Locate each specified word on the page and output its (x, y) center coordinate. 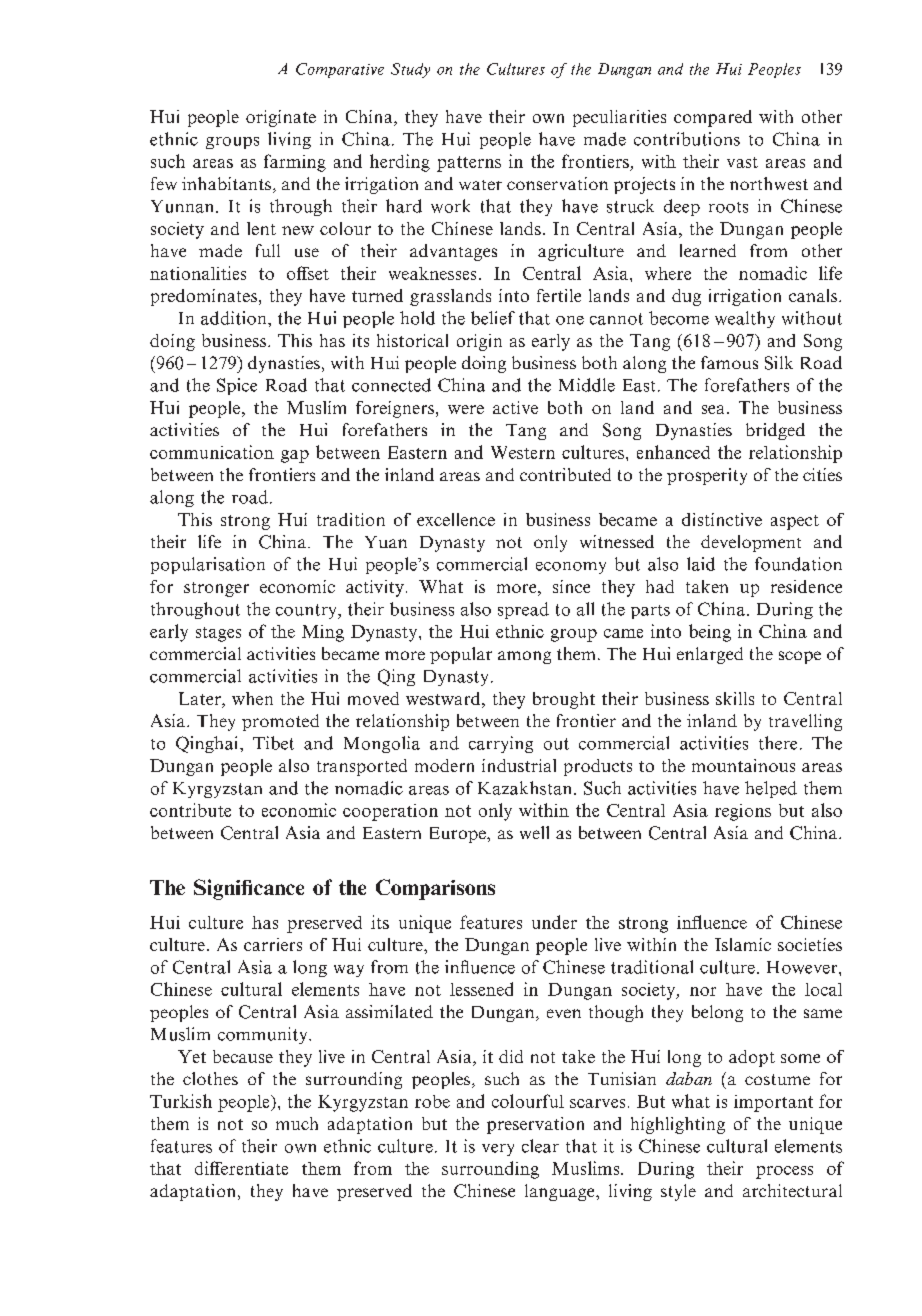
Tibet (273, 743)
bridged (775, 431)
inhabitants (226, 183)
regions (743, 812)
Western (523, 452)
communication (212, 452)
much (297, 1123)
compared (713, 118)
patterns (469, 164)
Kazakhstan (526, 788)
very (498, 1150)
